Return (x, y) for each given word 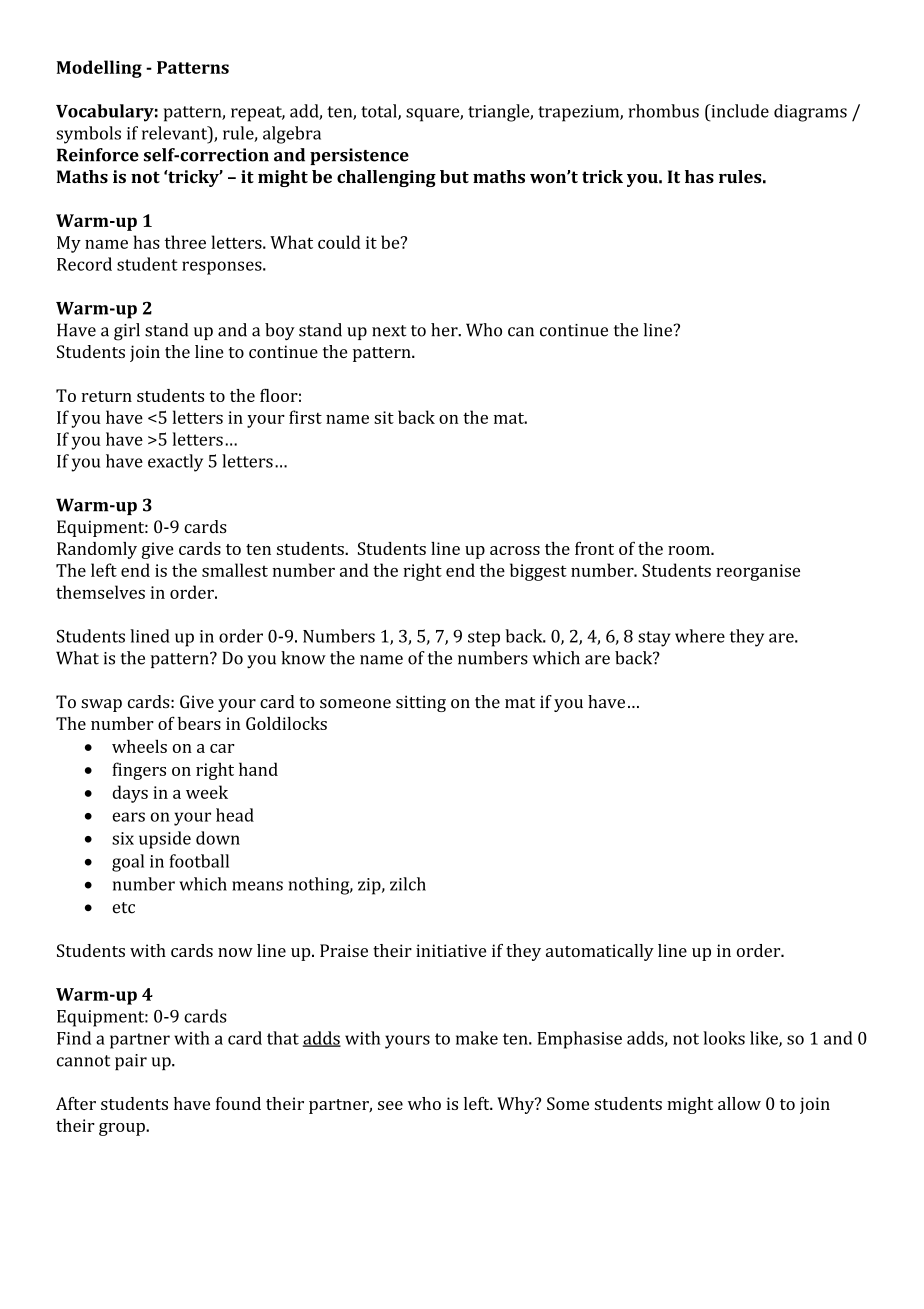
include (739, 111)
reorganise (758, 572)
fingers (139, 771)
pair (131, 1062)
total (380, 112)
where (700, 636)
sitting (421, 703)
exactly (175, 463)
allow (739, 1103)
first (305, 417)
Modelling (99, 69)
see (390, 1105)
